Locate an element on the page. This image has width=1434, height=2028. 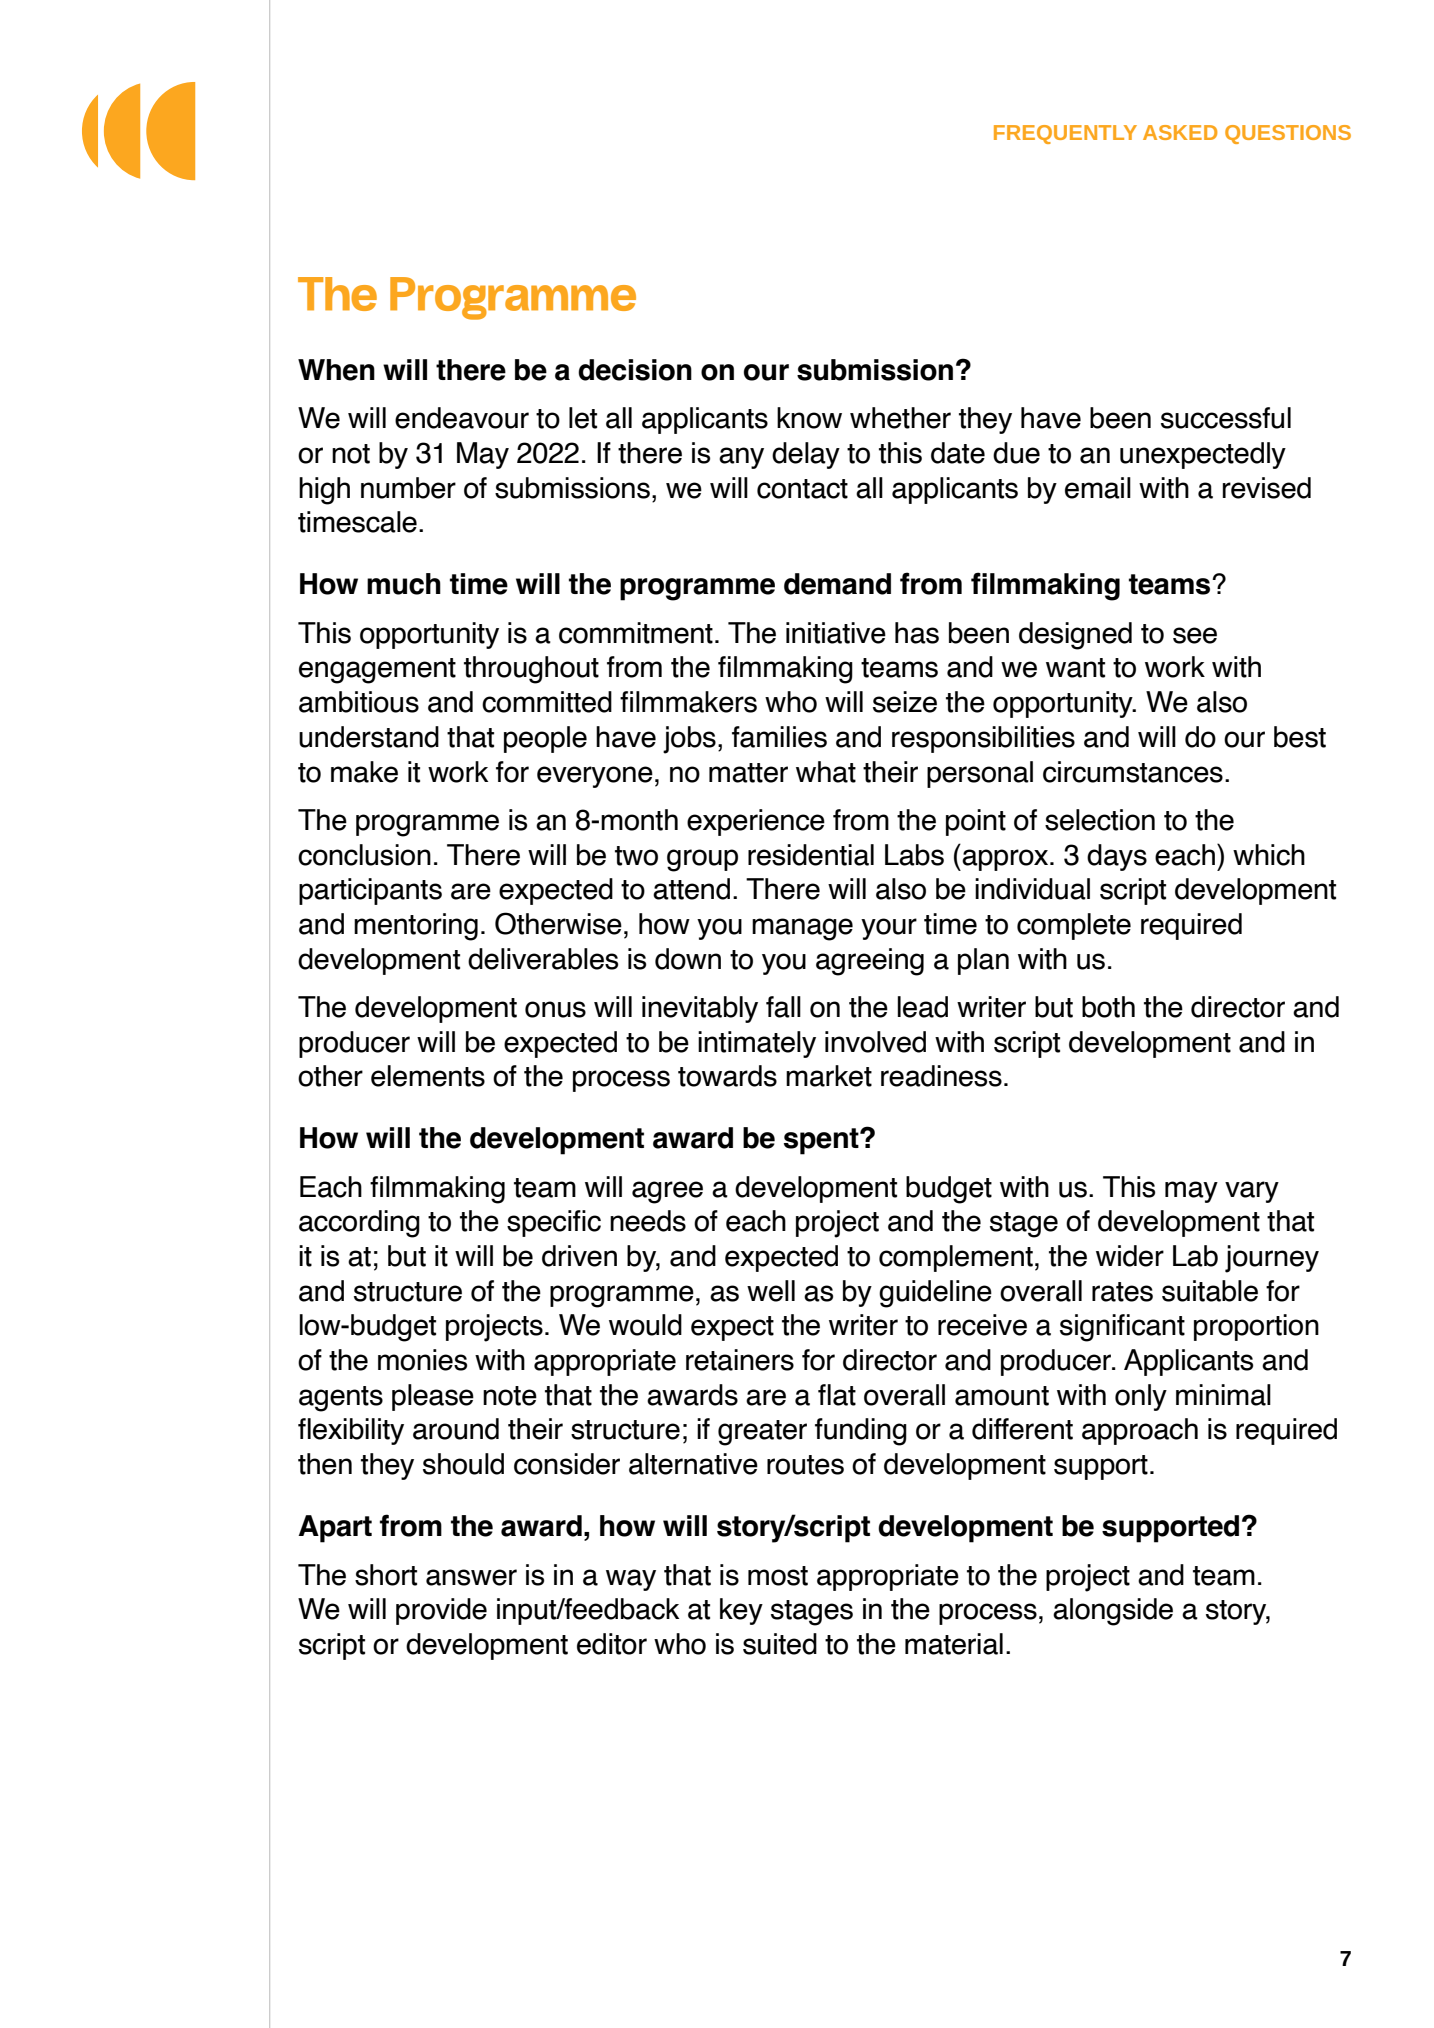
most is located at coordinates (778, 1576).
